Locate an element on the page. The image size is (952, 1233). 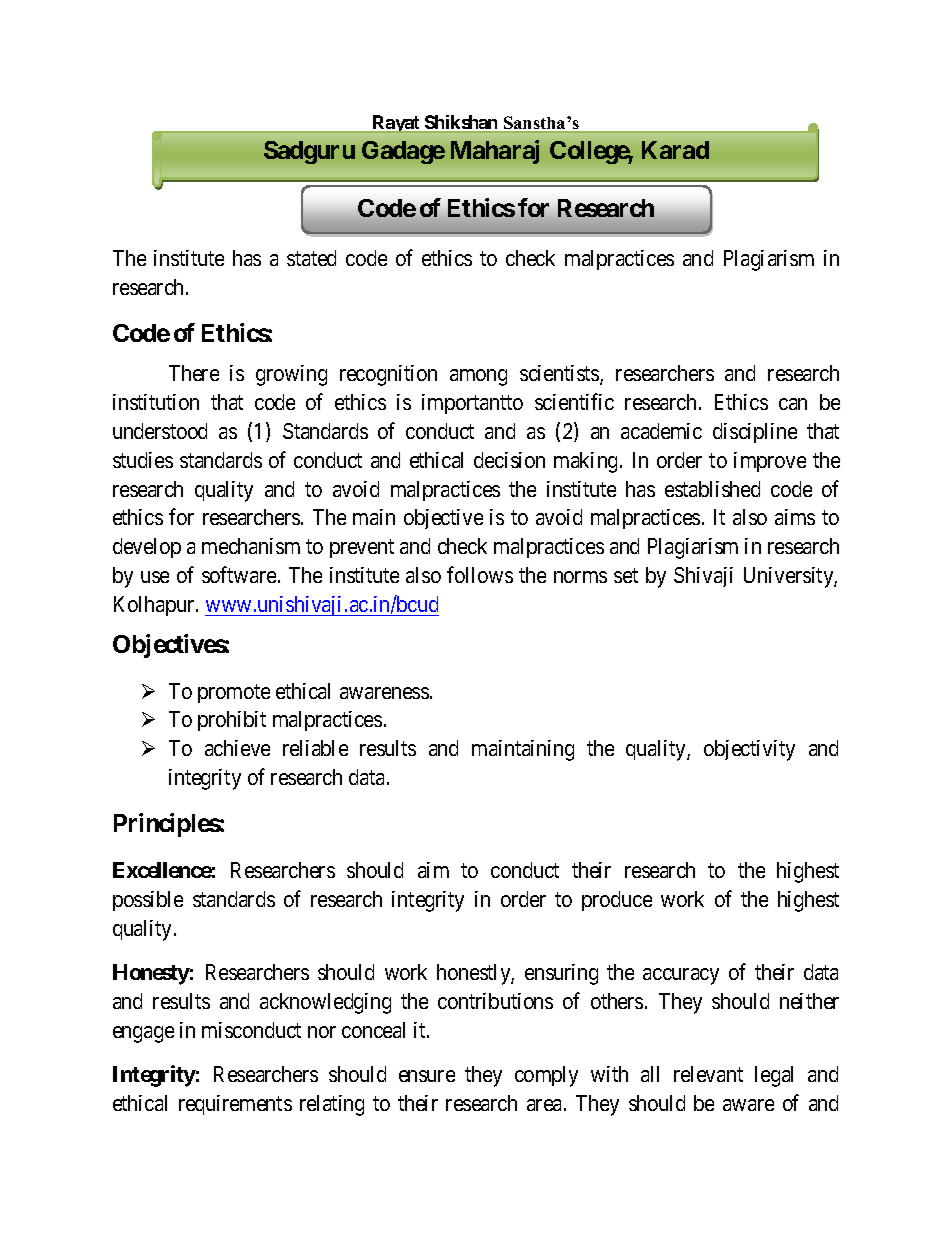
reliable is located at coordinates (315, 748).
